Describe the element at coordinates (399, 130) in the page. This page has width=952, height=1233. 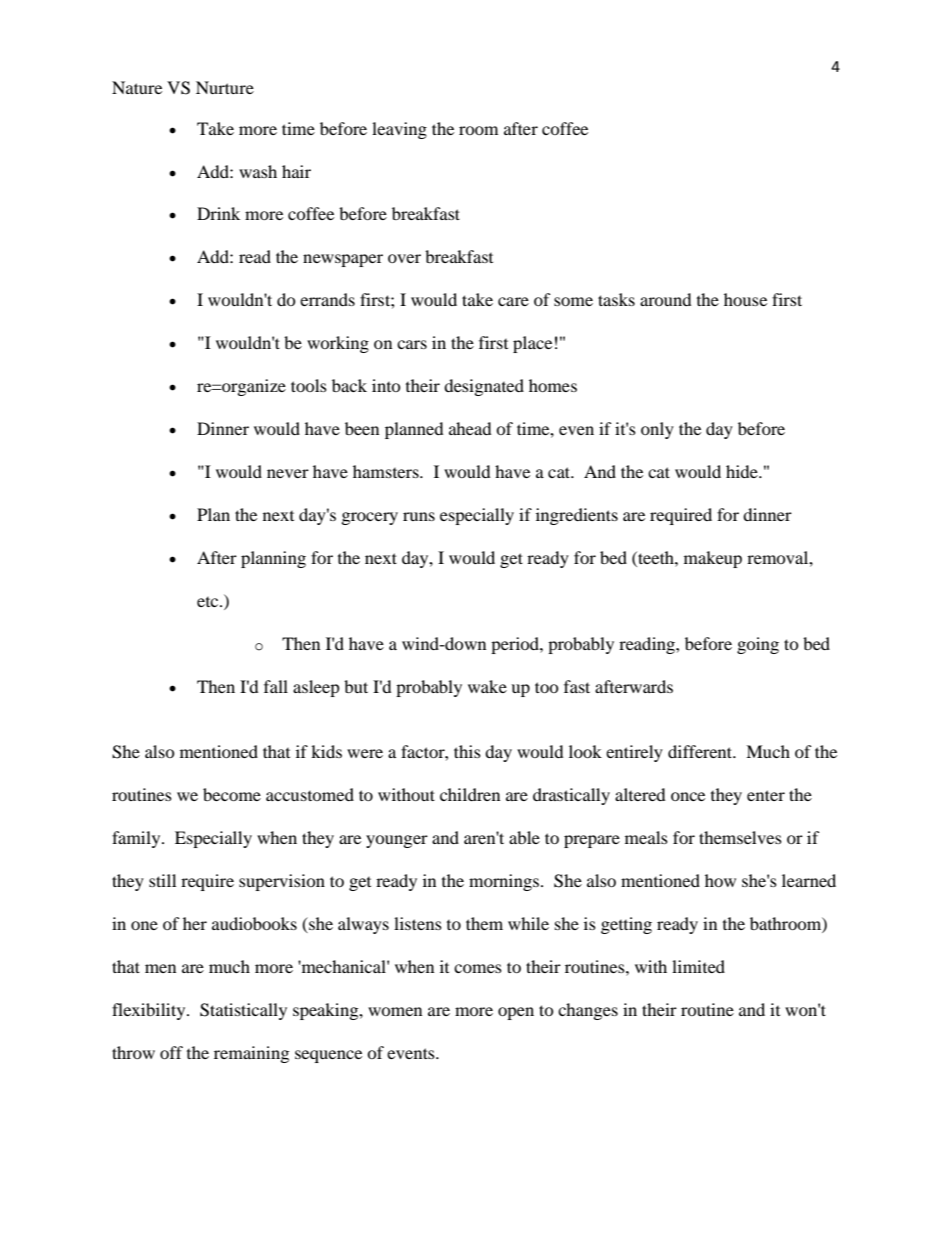
I see `leaving` at that location.
